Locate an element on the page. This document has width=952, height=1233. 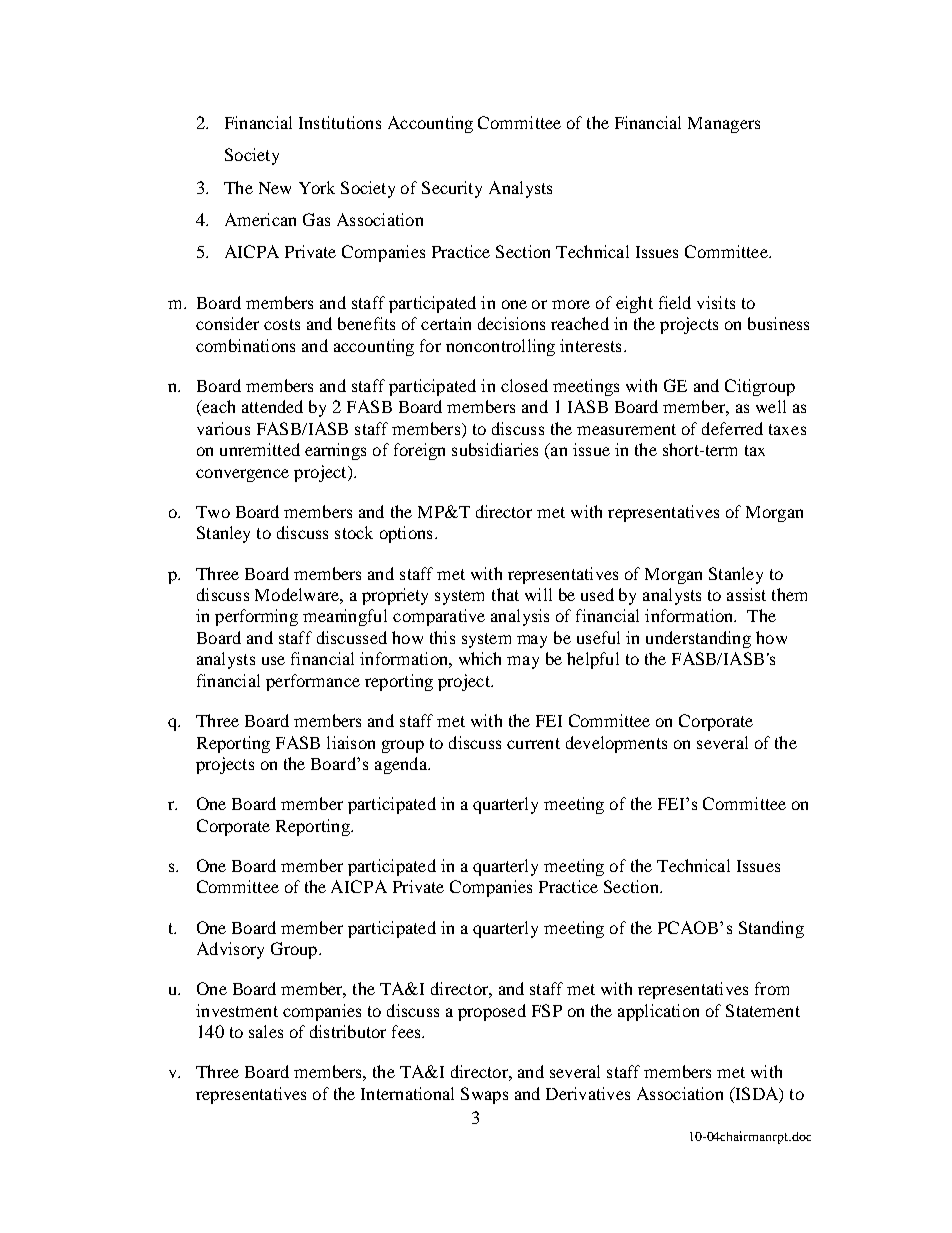
performing is located at coordinates (256, 617).
